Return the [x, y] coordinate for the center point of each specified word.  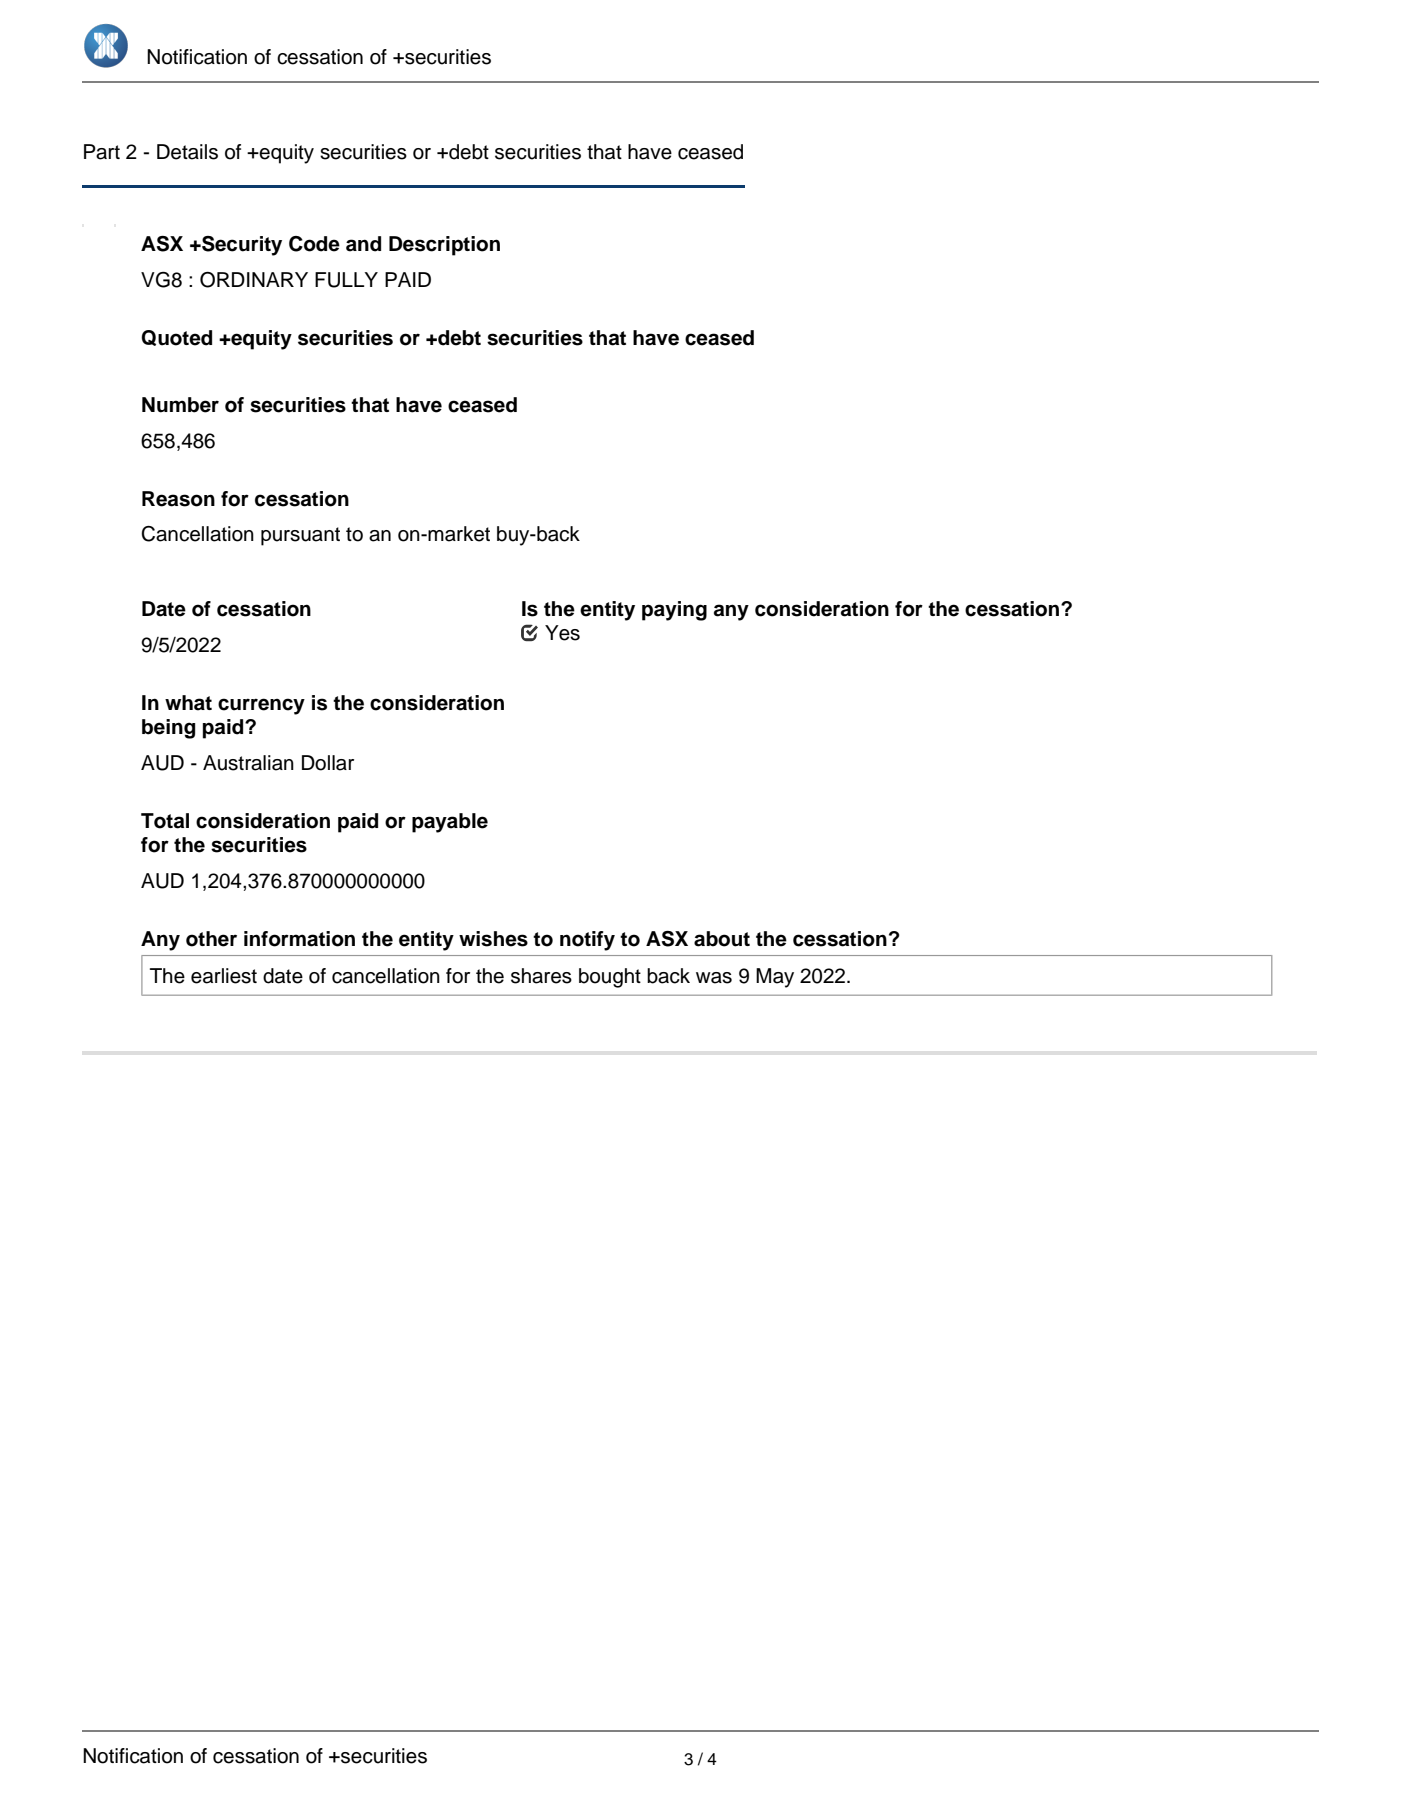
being [168, 729]
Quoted [176, 338]
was [714, 978]
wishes [493, 939]
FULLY [346, 280]
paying [674, 611]
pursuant [300, 536]
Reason [178, 499]
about [722, 939]
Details [187, 152]
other [211, 939]
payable [450, 823]
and [363, 244]
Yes [562, 633]
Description [444, 246]
